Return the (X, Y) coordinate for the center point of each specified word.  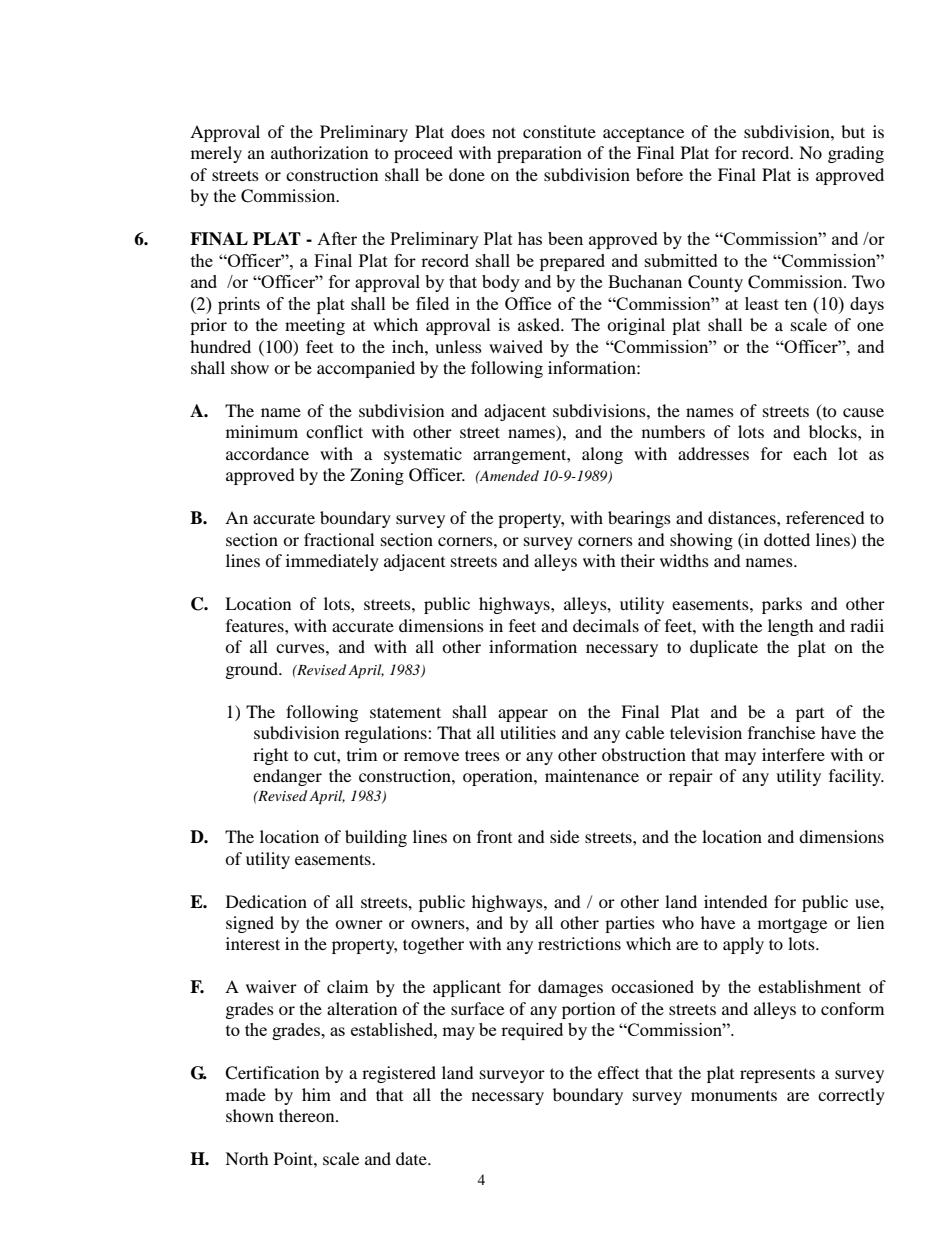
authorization (319, 152)
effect (618, 1072)
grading (856, 154)
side (564, 836)
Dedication (266, 901)
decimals (606, 625)
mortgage (792, 926)
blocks (834, 431)
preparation (539, 154)
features (256, 625)
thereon (308, 1115)
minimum (262, 431)
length (791, 627)
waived (516, 346)
